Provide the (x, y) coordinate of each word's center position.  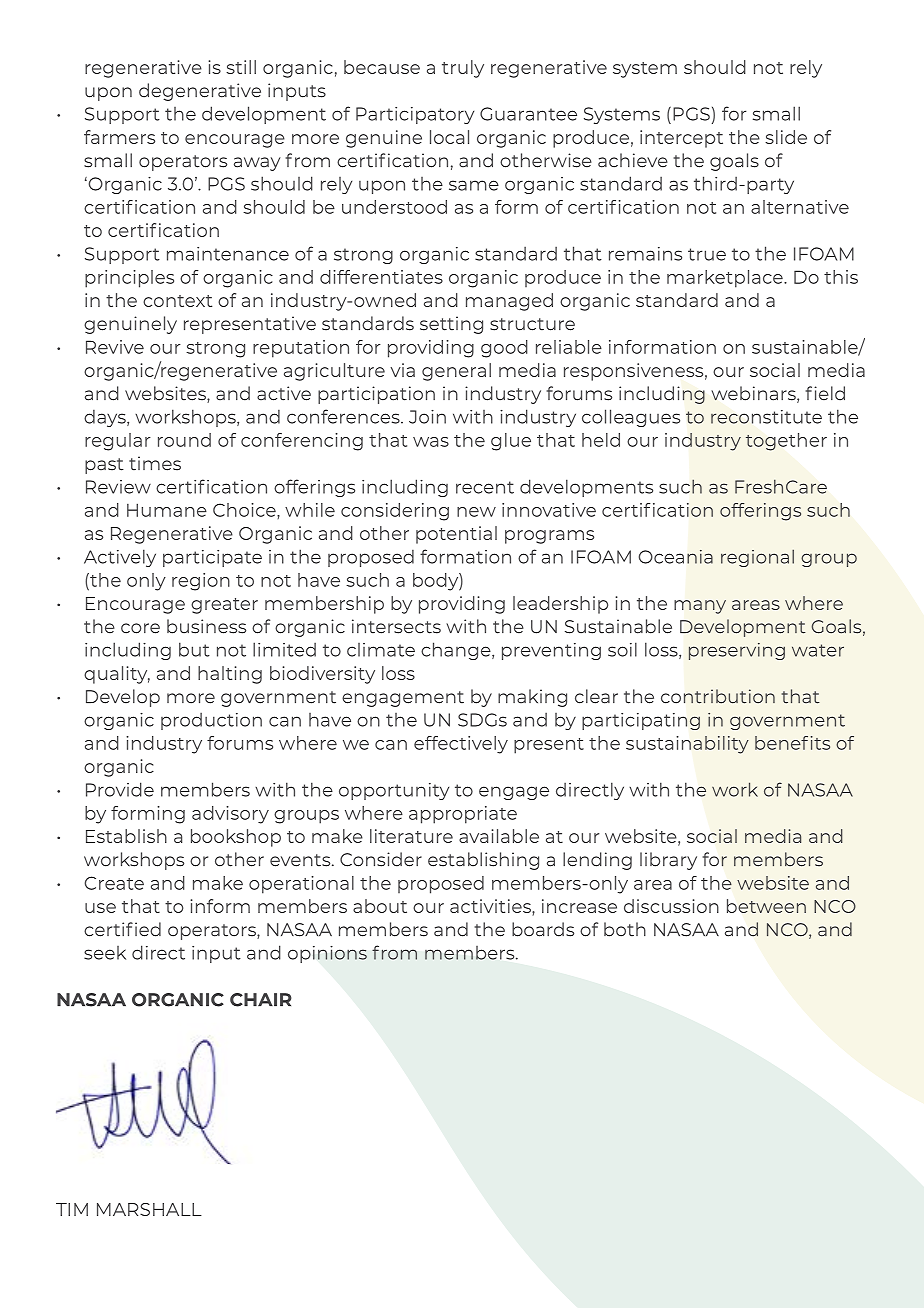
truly (463, 69)
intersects (396, 626)
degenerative (200, 92)
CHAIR (261, 1000)
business (206, 626)
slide (786, 137)
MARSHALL (149, 1209)
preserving (737, 651)
